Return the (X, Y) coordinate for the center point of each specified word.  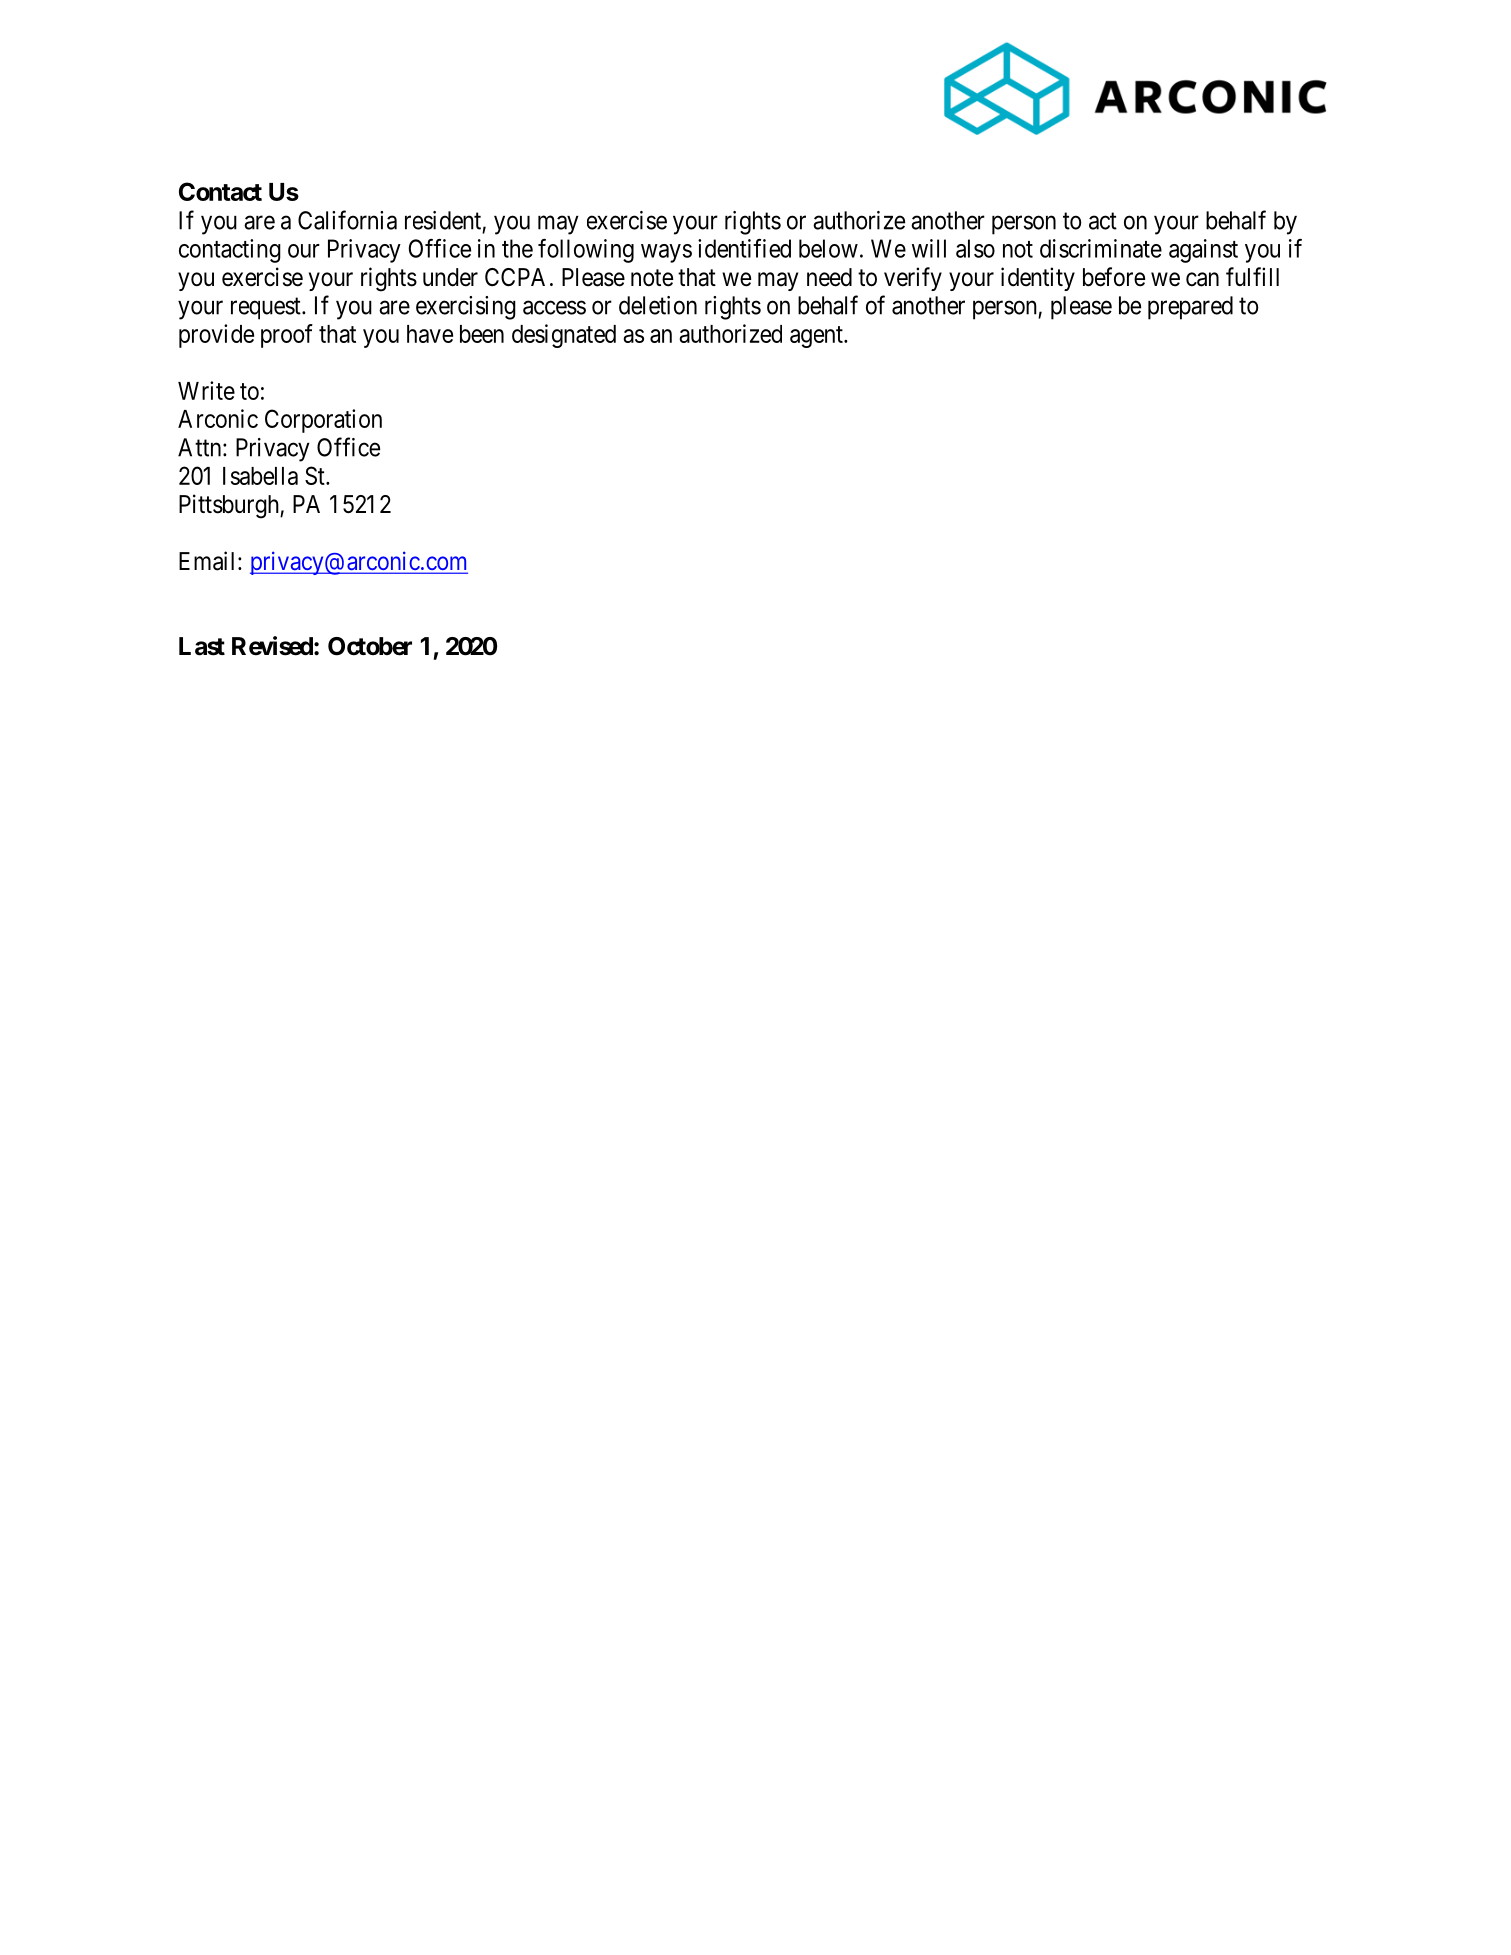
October (370, 646)
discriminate (1101, 248)
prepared (1190, 308)
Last (202, 646)
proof (287, 336)
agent (817, 337)
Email (209, 561)
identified (744, 248)
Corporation (323, 421)
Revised (272, 646)
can (1202, 279)
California (347, 220)
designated (564, 336)
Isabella (260, 476)
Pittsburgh (230, 506)
